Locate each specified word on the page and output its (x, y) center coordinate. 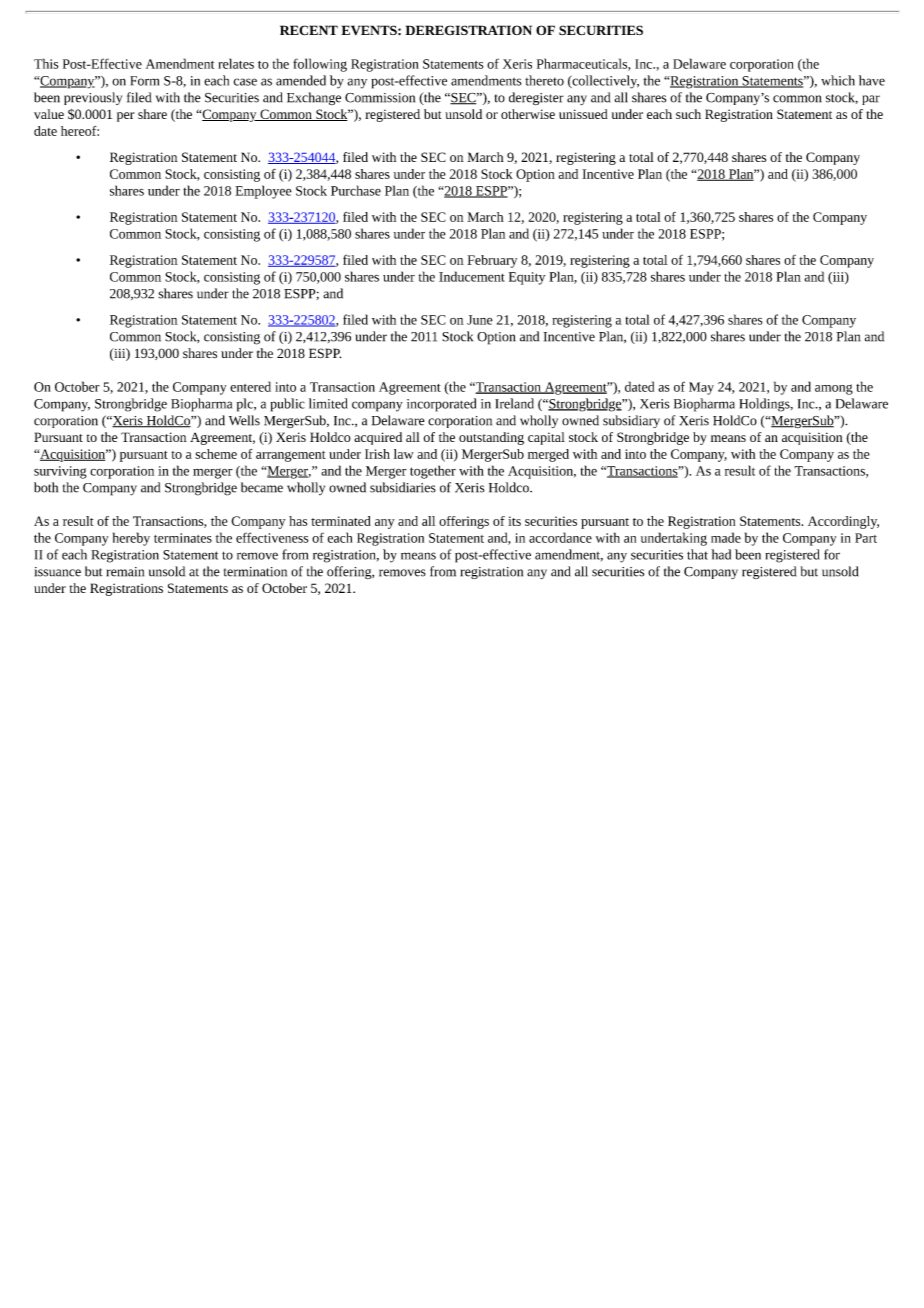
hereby (131, 539)
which (838, 80)
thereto (544, 80)
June (480, 320)
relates (236, 63)
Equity (527, 278)
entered (250, 386)
